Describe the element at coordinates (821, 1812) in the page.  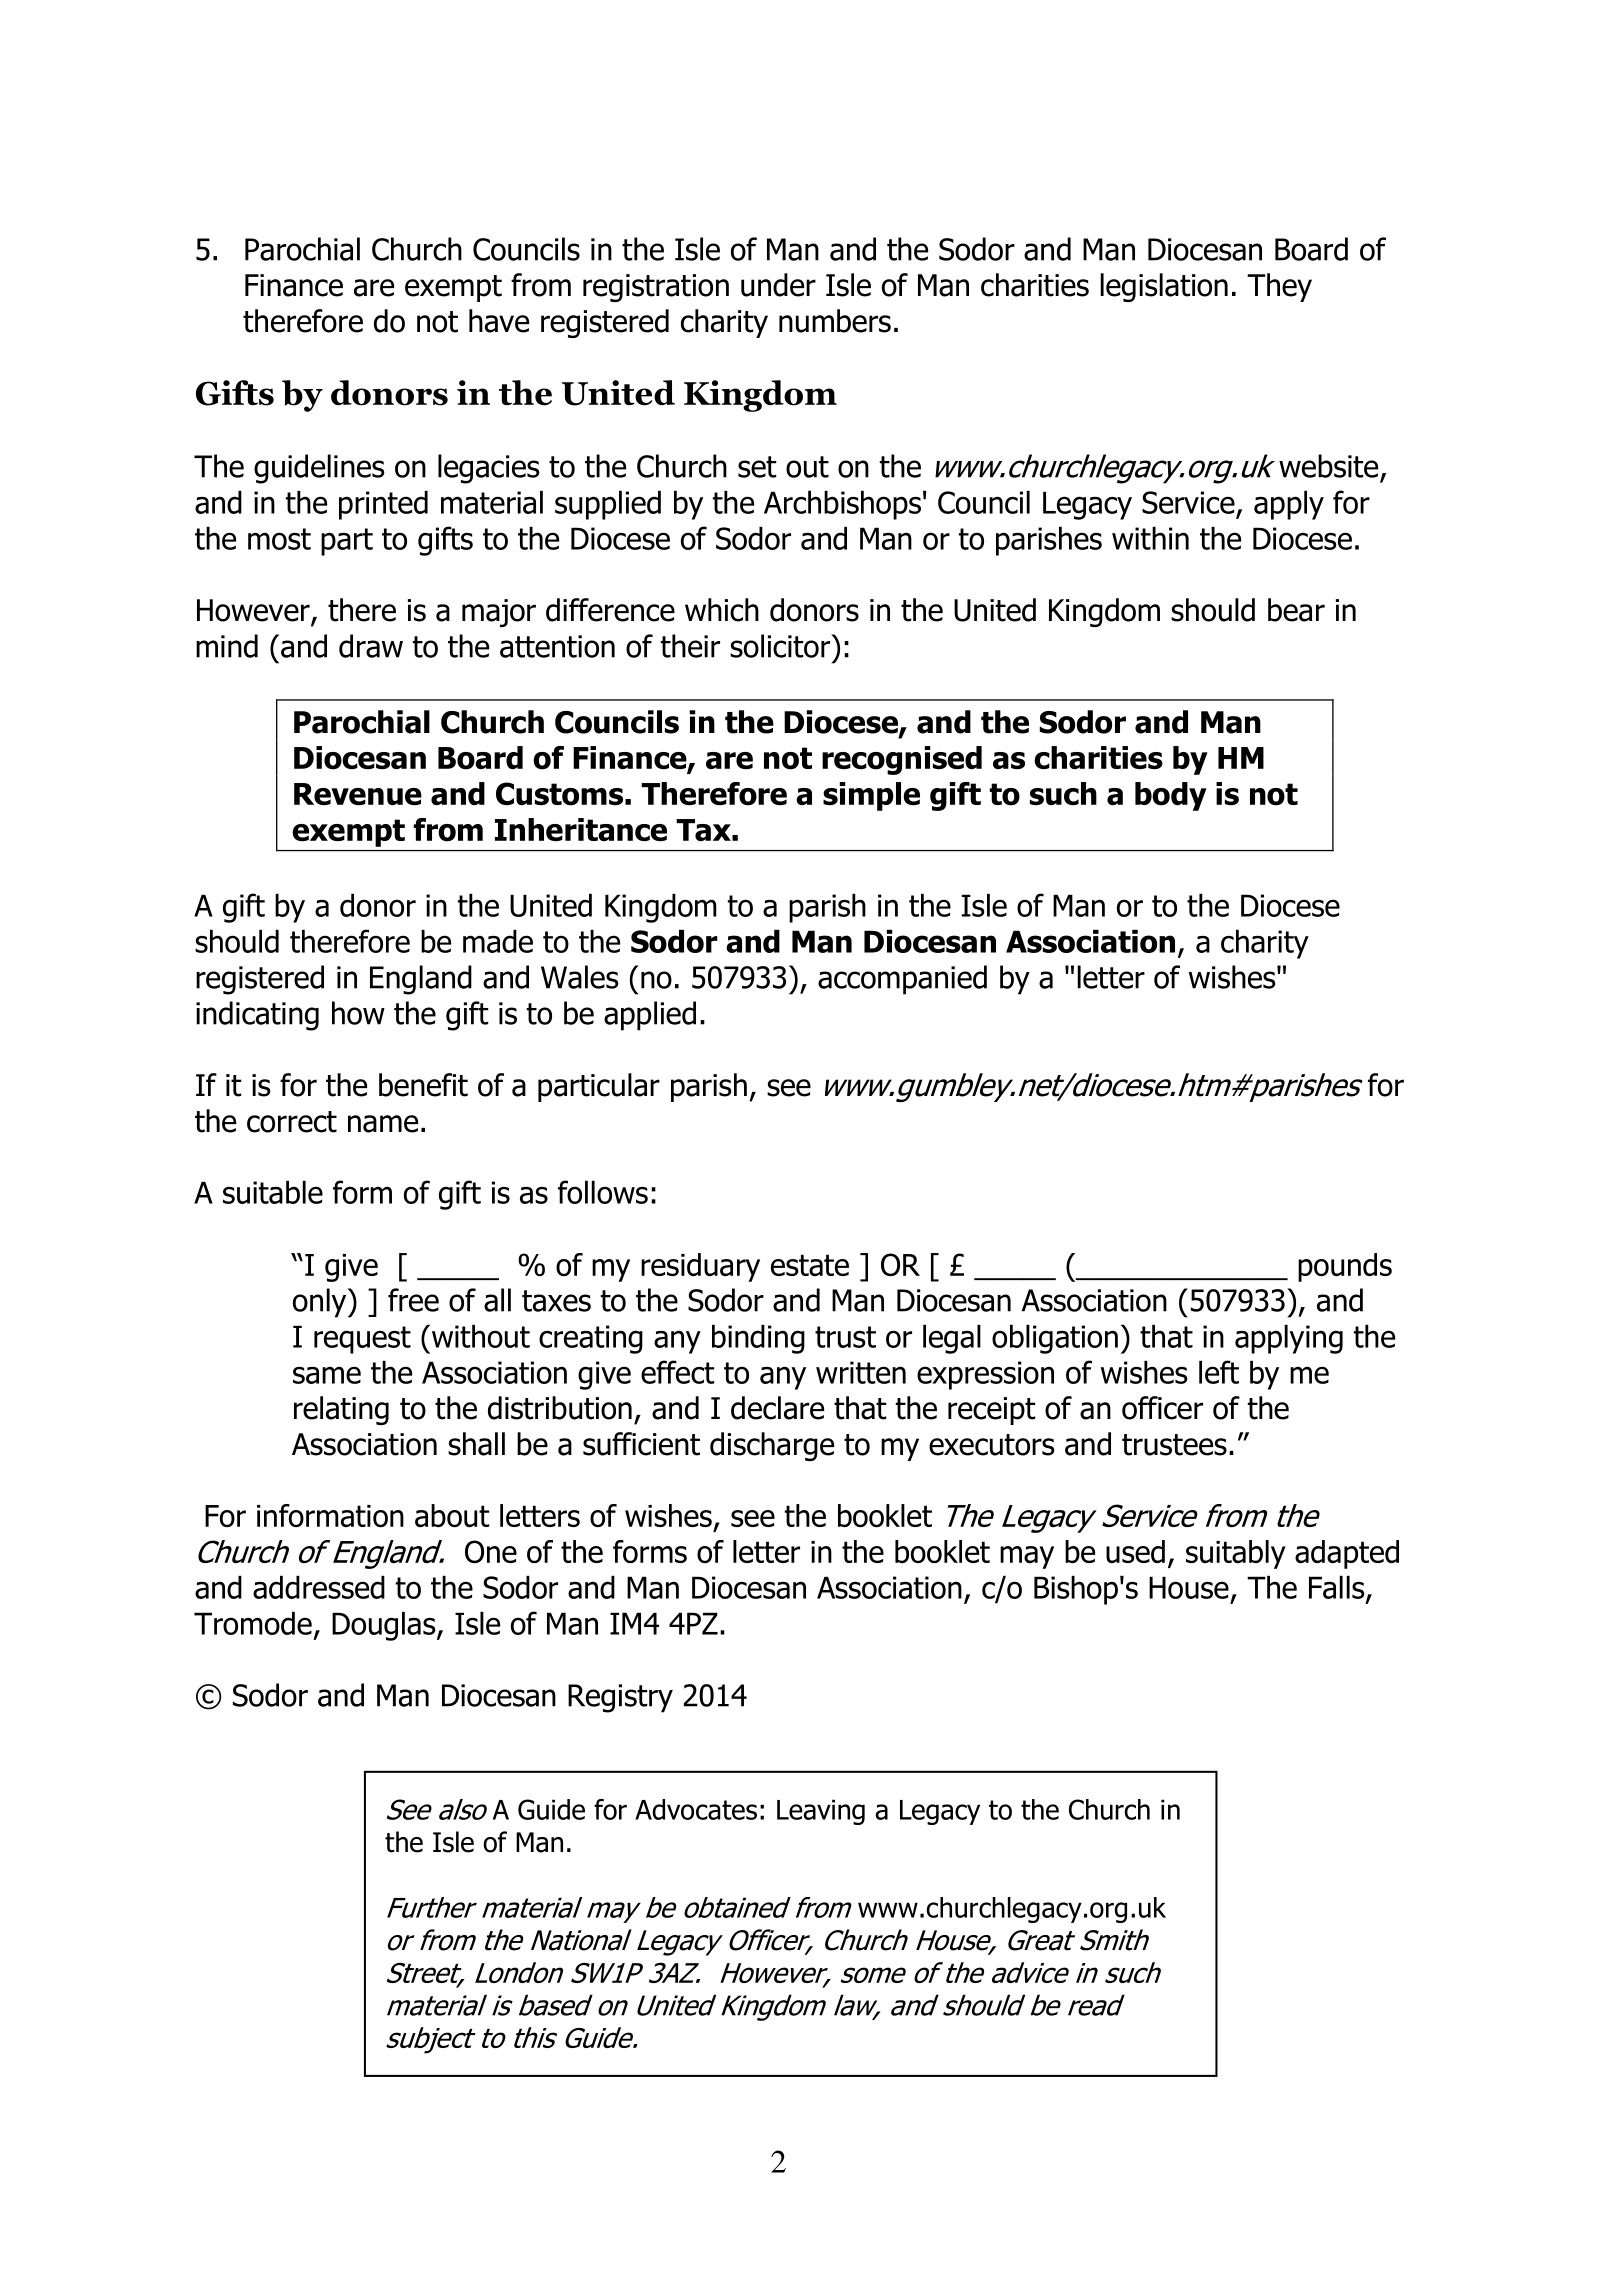
I see `Leaving` at that location.
